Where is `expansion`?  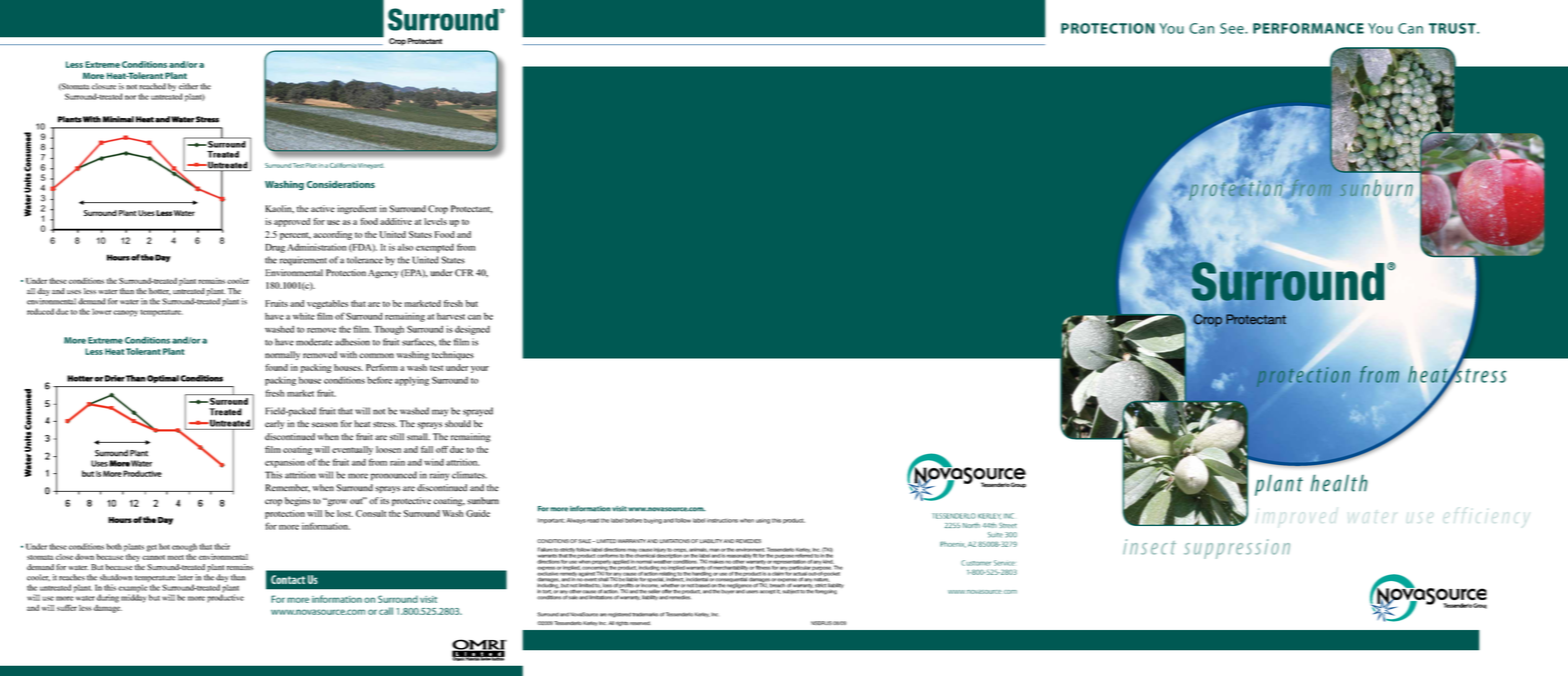 expansion is located at coordinates (285, 463).
